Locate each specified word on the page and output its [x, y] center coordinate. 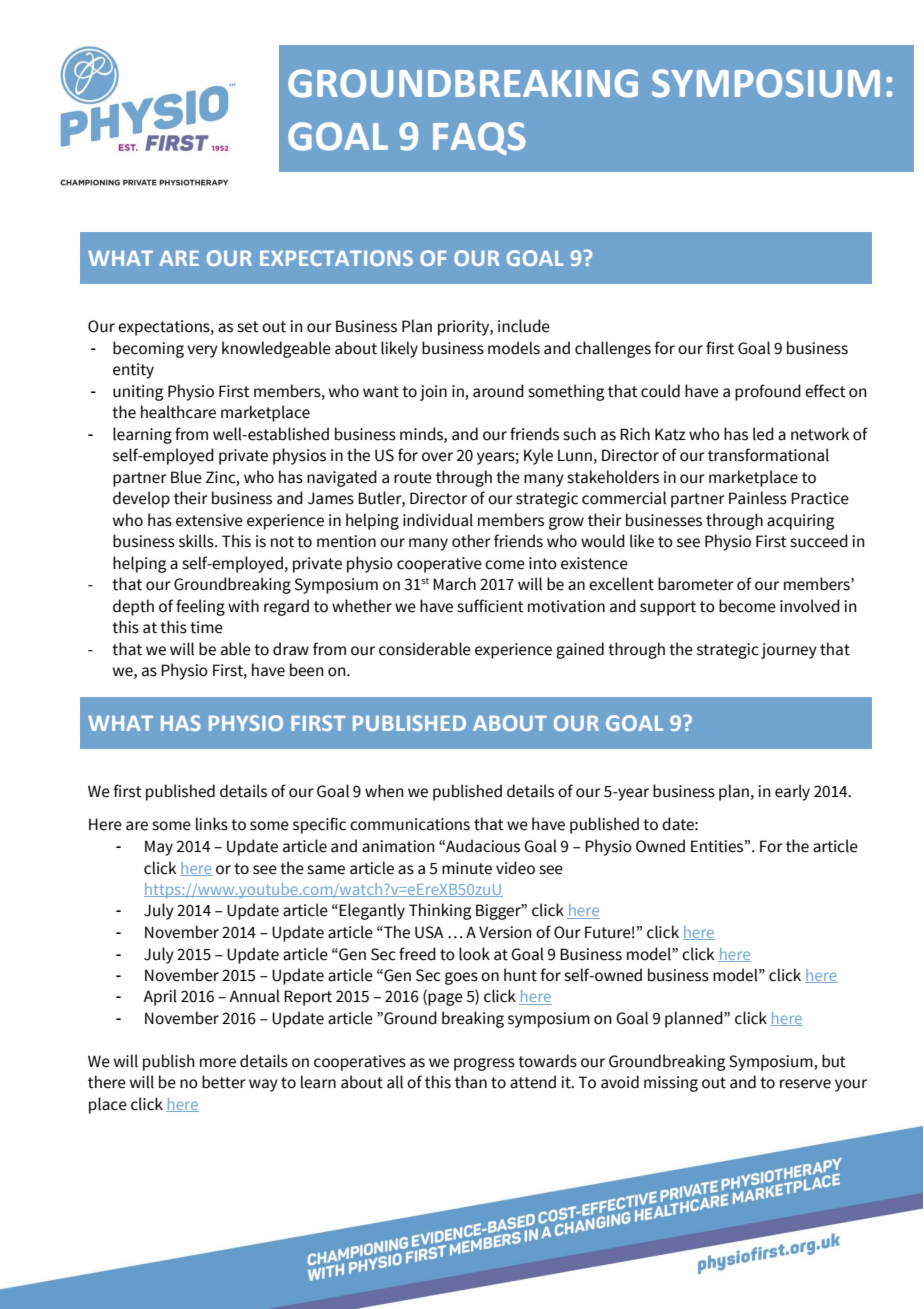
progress [484, 1064]
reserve [805, 1084]
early [792, 792]
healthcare [178, 412]
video [515, 868]
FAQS [479, 138]
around [498, 391]
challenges [613, 349]
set [248, 327]
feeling [200, 607]
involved [810, 606]
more [218, 1063]
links [212, 824]
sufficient [490, 606]
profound [768, 392]
